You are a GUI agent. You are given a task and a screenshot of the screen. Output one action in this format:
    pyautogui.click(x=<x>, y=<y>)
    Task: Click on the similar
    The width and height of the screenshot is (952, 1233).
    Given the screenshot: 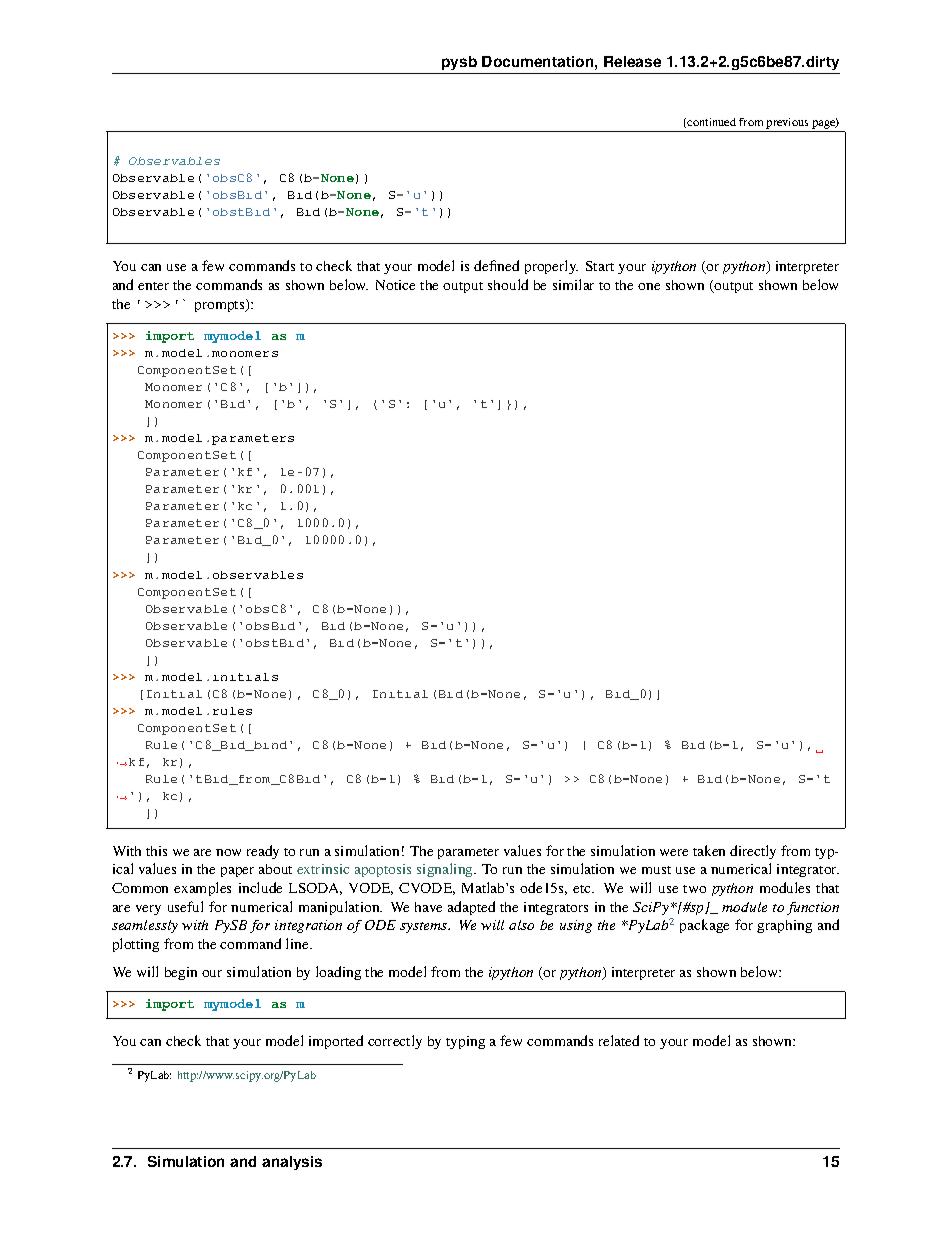 What is the action you would take?
    pyautogui.click(x=573, y=284)
